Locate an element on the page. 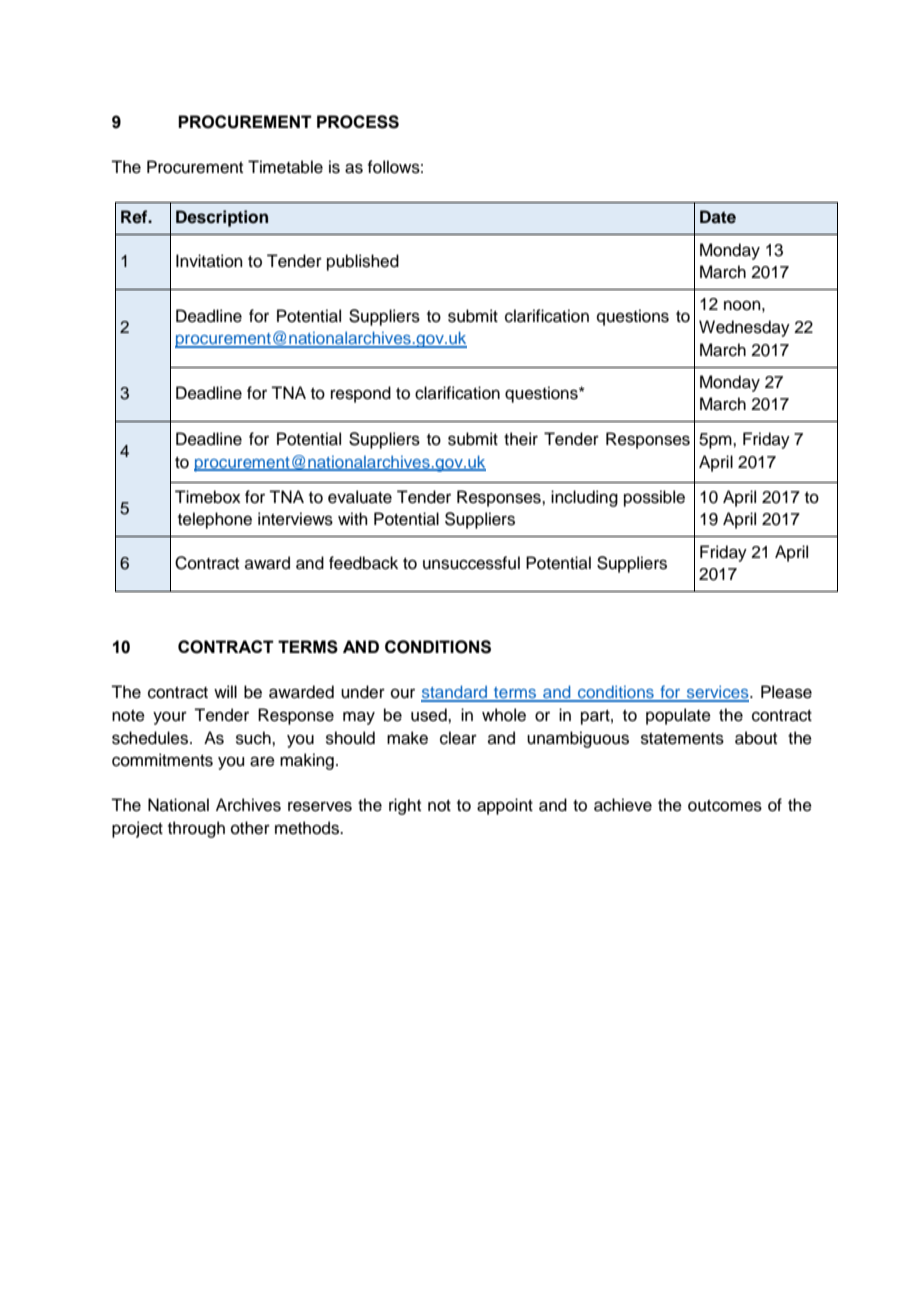 The width and height of the page is (924, 1308). services is located at coordinates (718, 693).
